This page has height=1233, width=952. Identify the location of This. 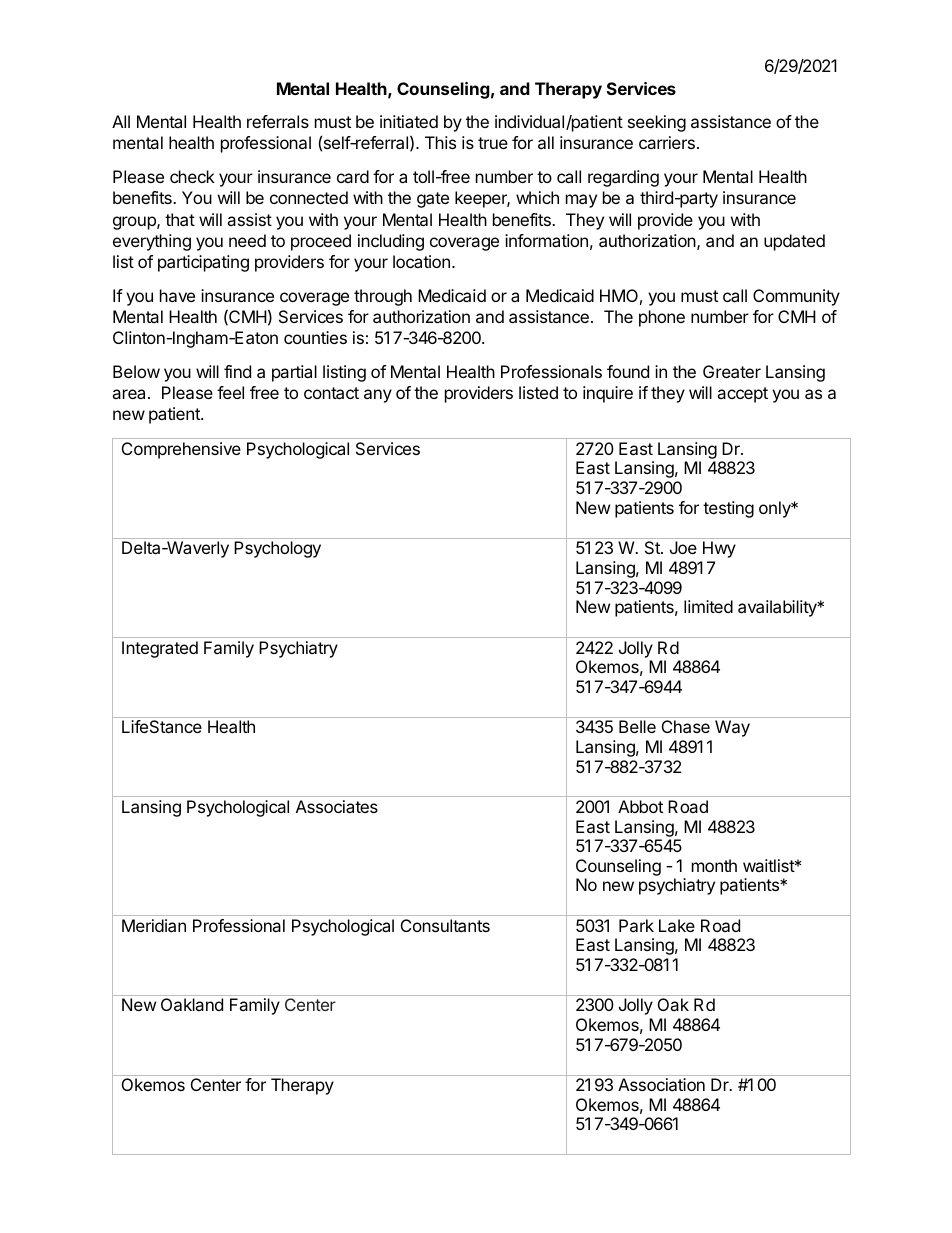
(440, 142).
